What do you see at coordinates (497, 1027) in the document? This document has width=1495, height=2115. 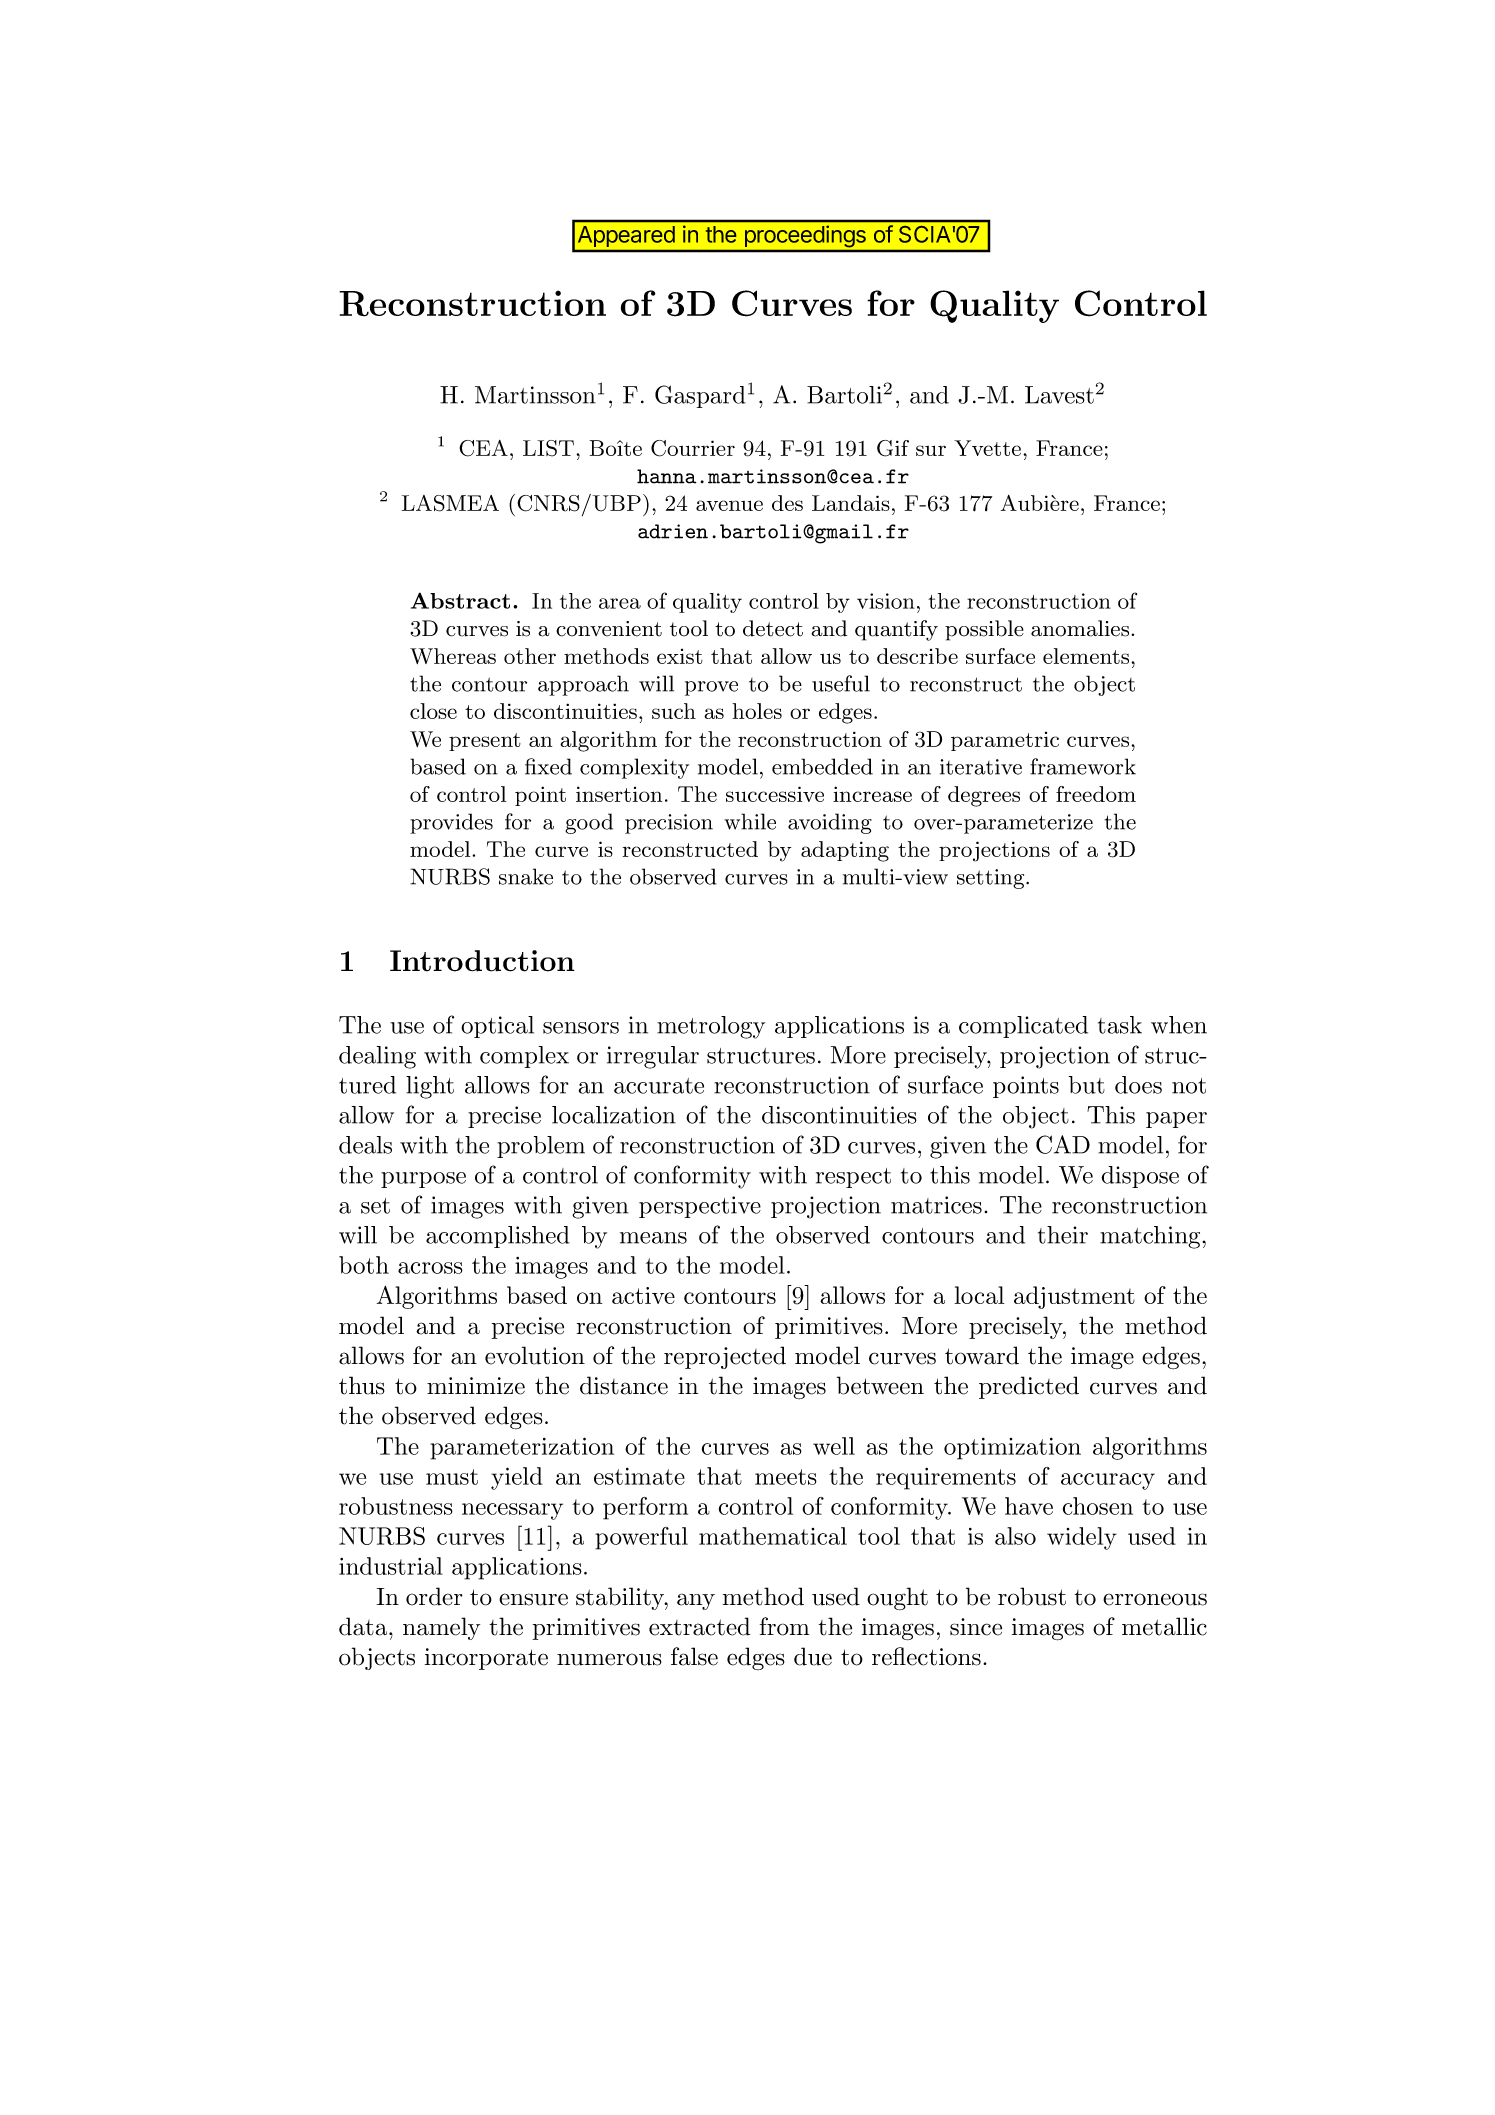 I see `optical` at bounding box center [497, 1027].
